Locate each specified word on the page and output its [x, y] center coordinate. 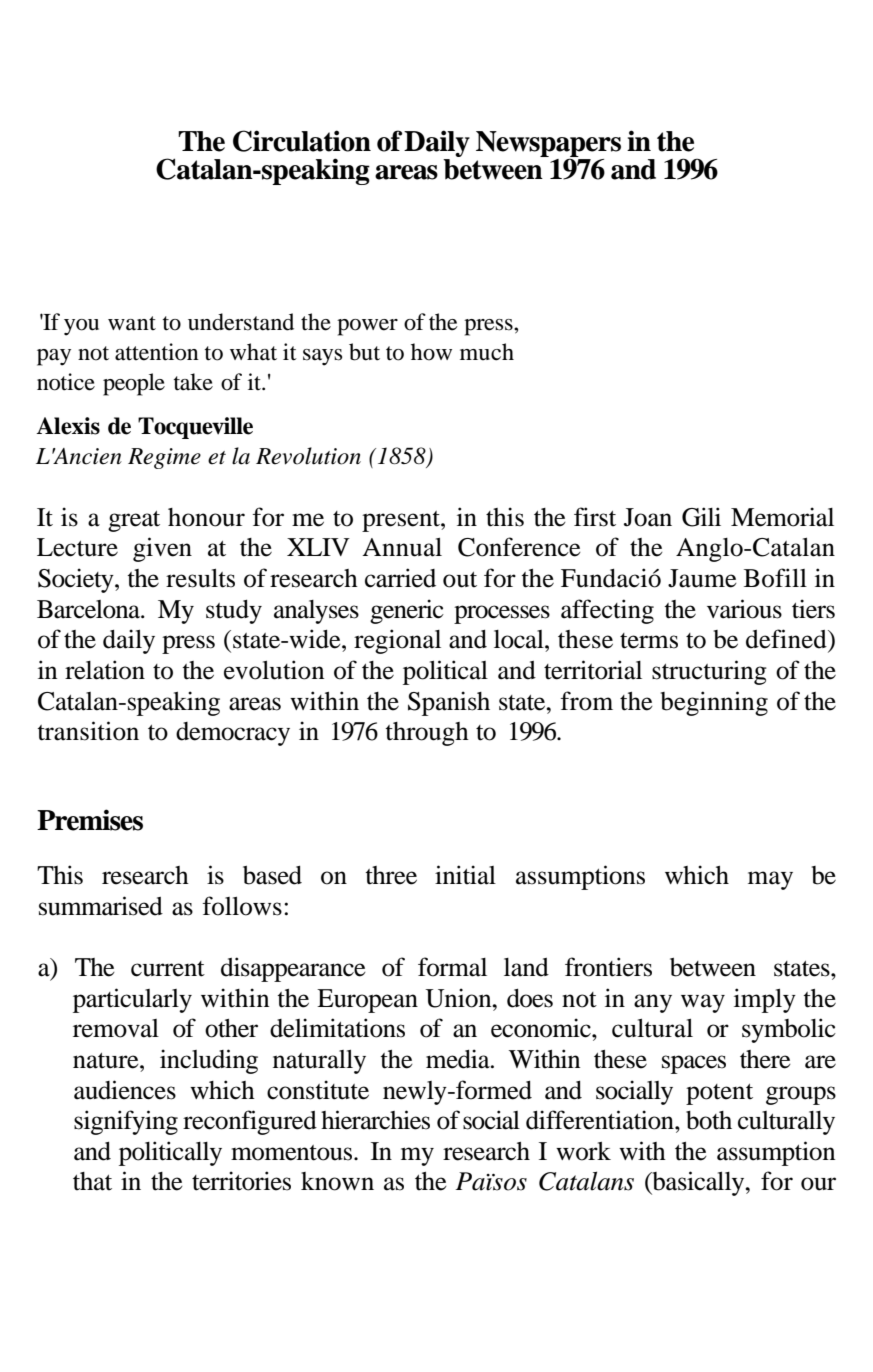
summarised [101, 906]
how [431, 352]
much [487, 352]
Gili [701, 517]
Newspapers [548, 145]
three [391, 875]
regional [397, 641]
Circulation [302, 141]
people [134, 384]
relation [105, 670]
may [770, 880]
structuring [709, 672]
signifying [126, 1122]
